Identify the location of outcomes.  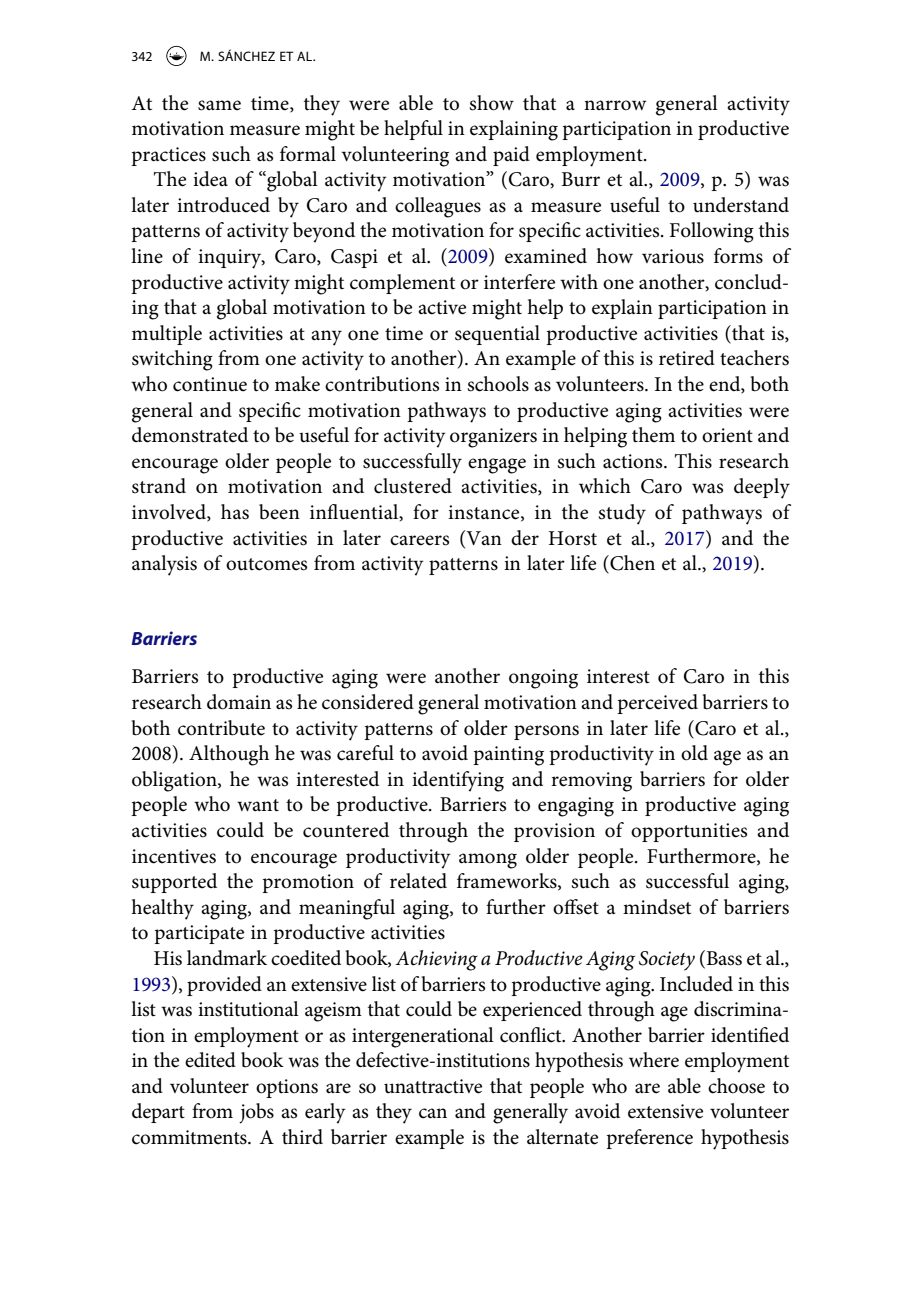
(266, 564).
